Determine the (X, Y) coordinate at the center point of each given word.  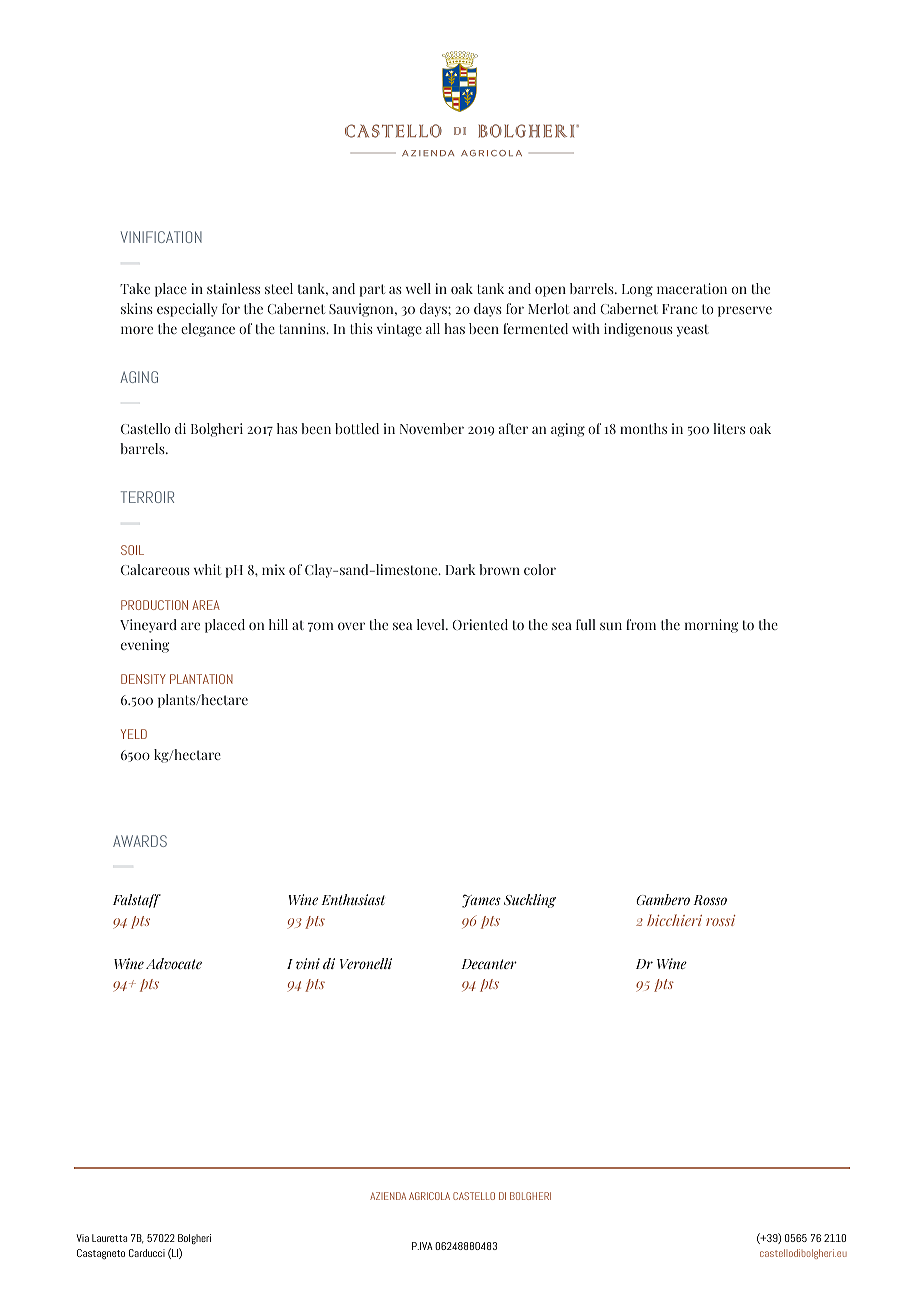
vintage (399, 330)
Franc (679, 309)
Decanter (489, 964)
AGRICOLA (429, 1196)
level (432, 624)
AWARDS (140, 841)
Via (82, 1238)
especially (187, 310)
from (641, 624)
